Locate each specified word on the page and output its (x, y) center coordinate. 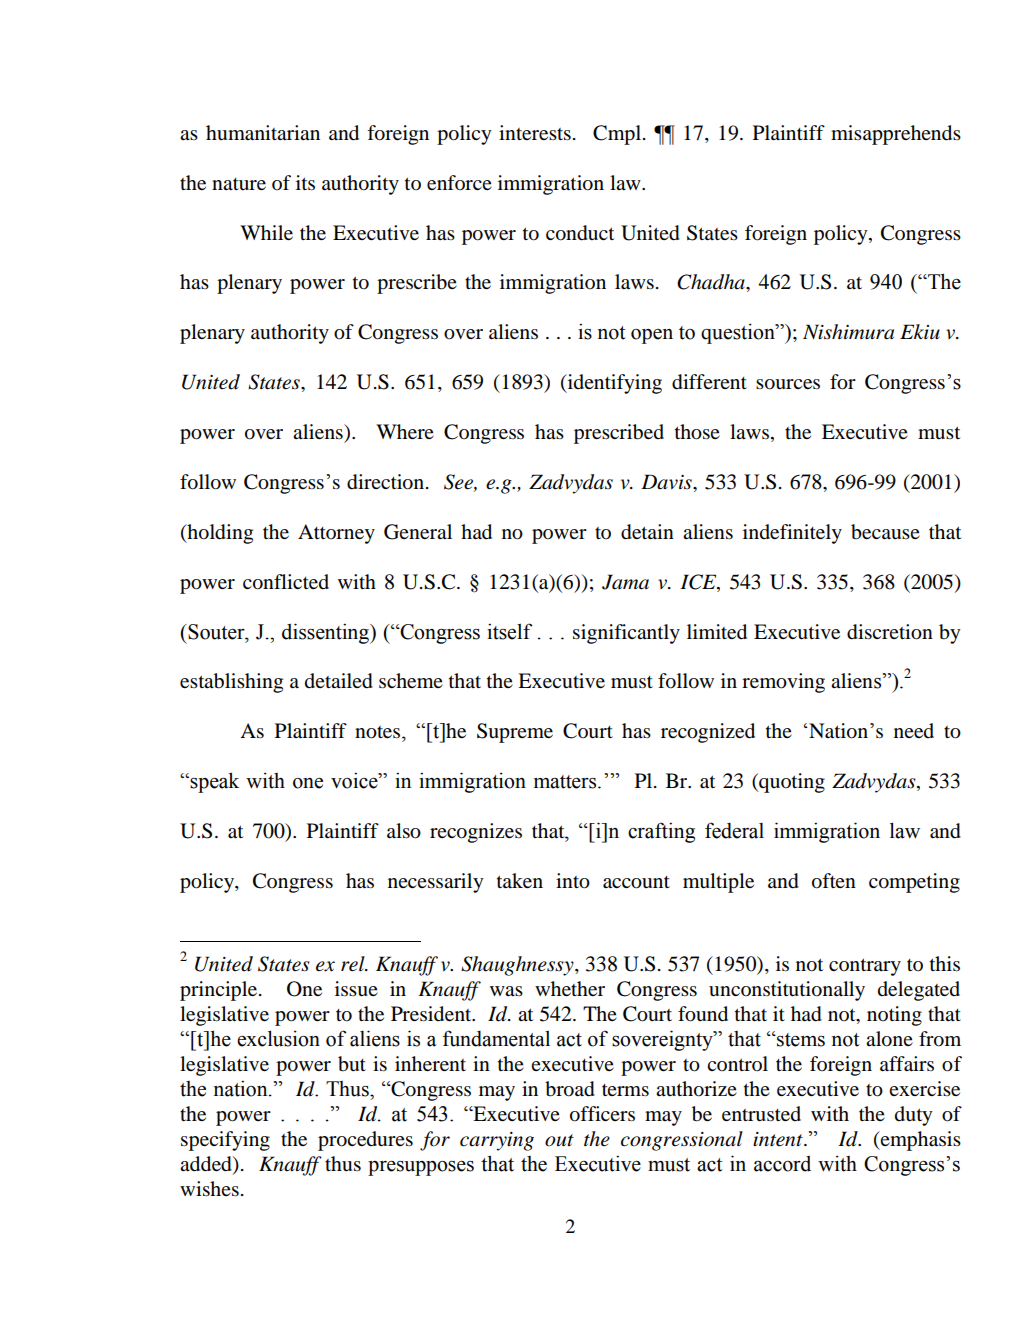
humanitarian (263, 133)
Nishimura (848, 332)
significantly (626, 634)
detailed (339, 681)
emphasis (920, 1141)
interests (535, 133)
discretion (890, 632)
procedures (365, 1141)
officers (602, 1114)
